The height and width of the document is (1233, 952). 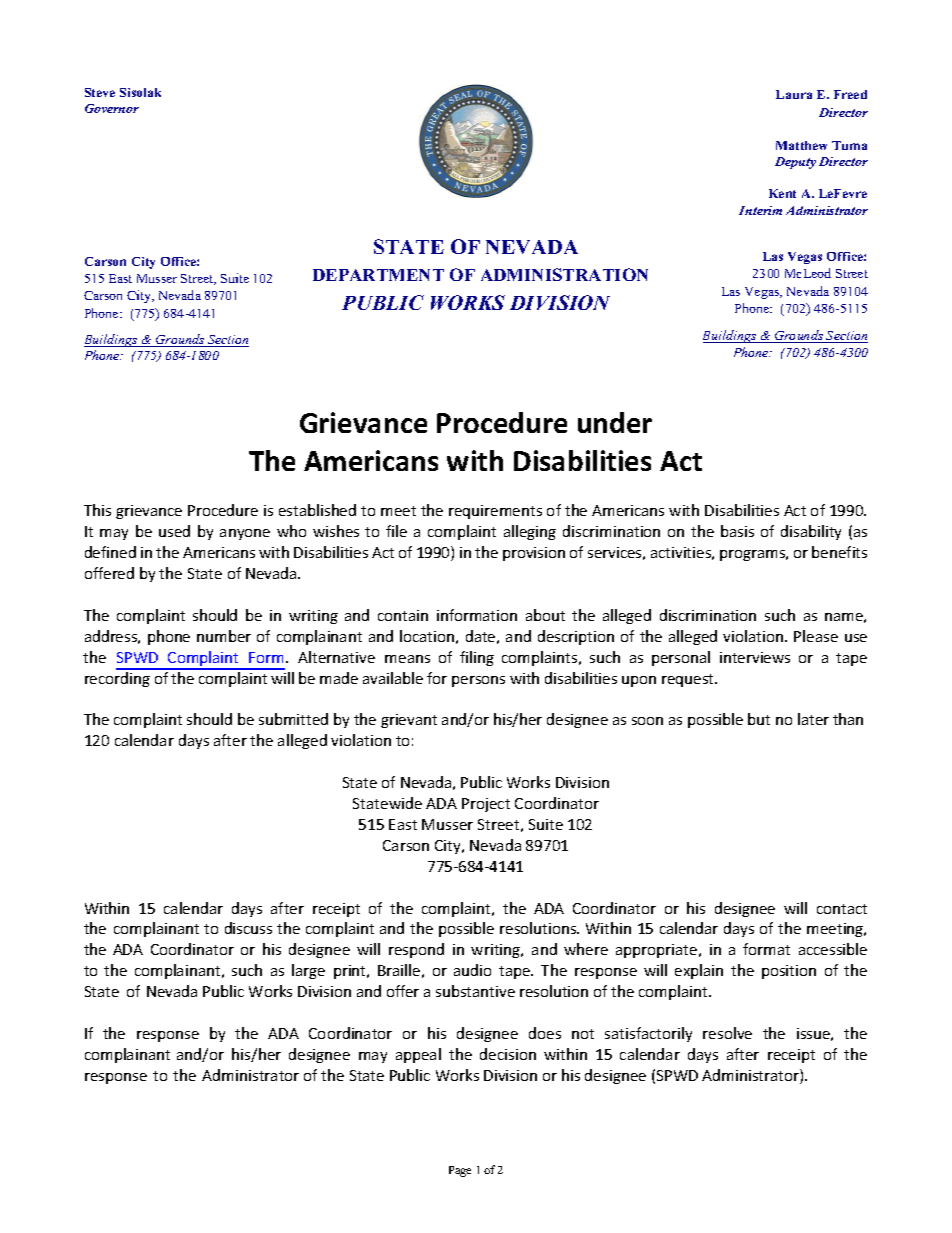 I want to click on ADMINISTRATION, so click(x=564, y=274).
